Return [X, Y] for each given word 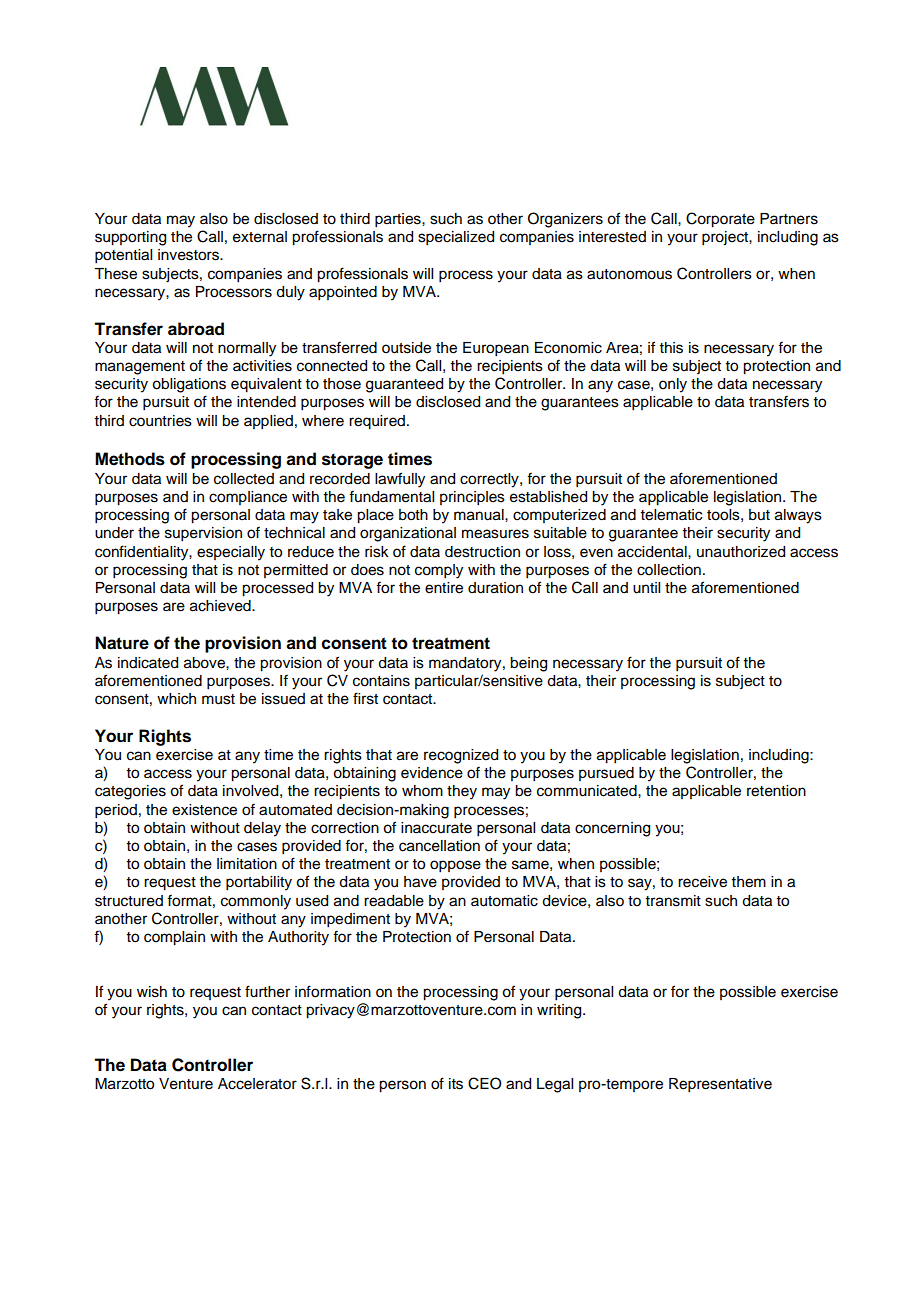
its [456, 1084]
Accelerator [257, 1084]
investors [189, 255]
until [646, 588]
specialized [456, 238]
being [528, 664]
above [205, 663]
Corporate [720, 220]
